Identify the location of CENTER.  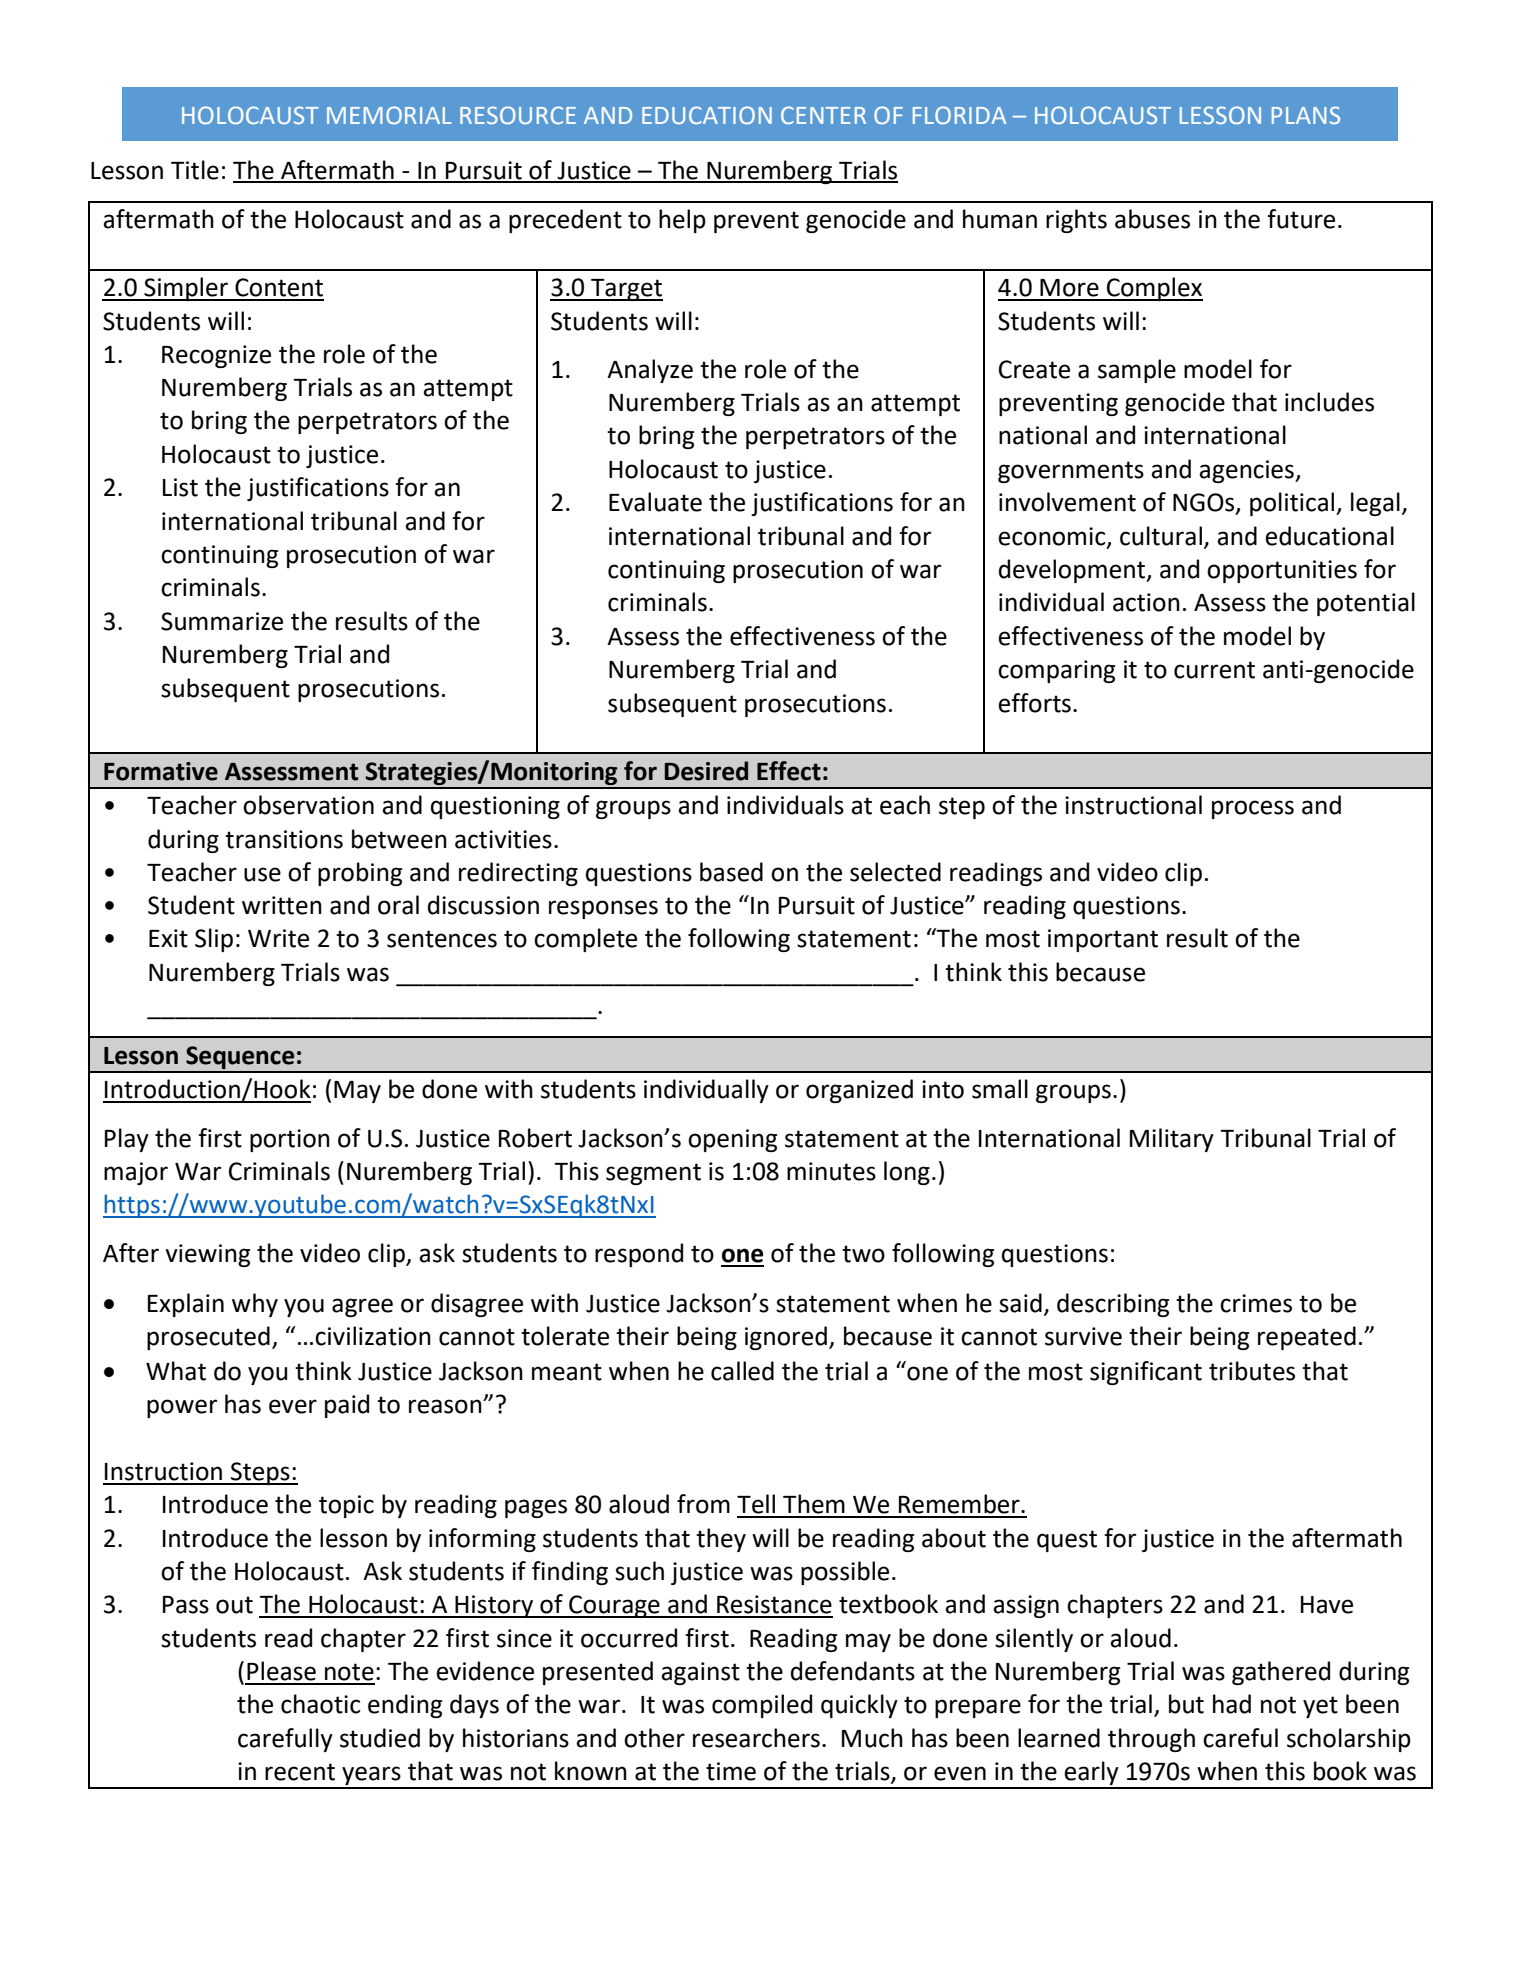
(823, 115).
